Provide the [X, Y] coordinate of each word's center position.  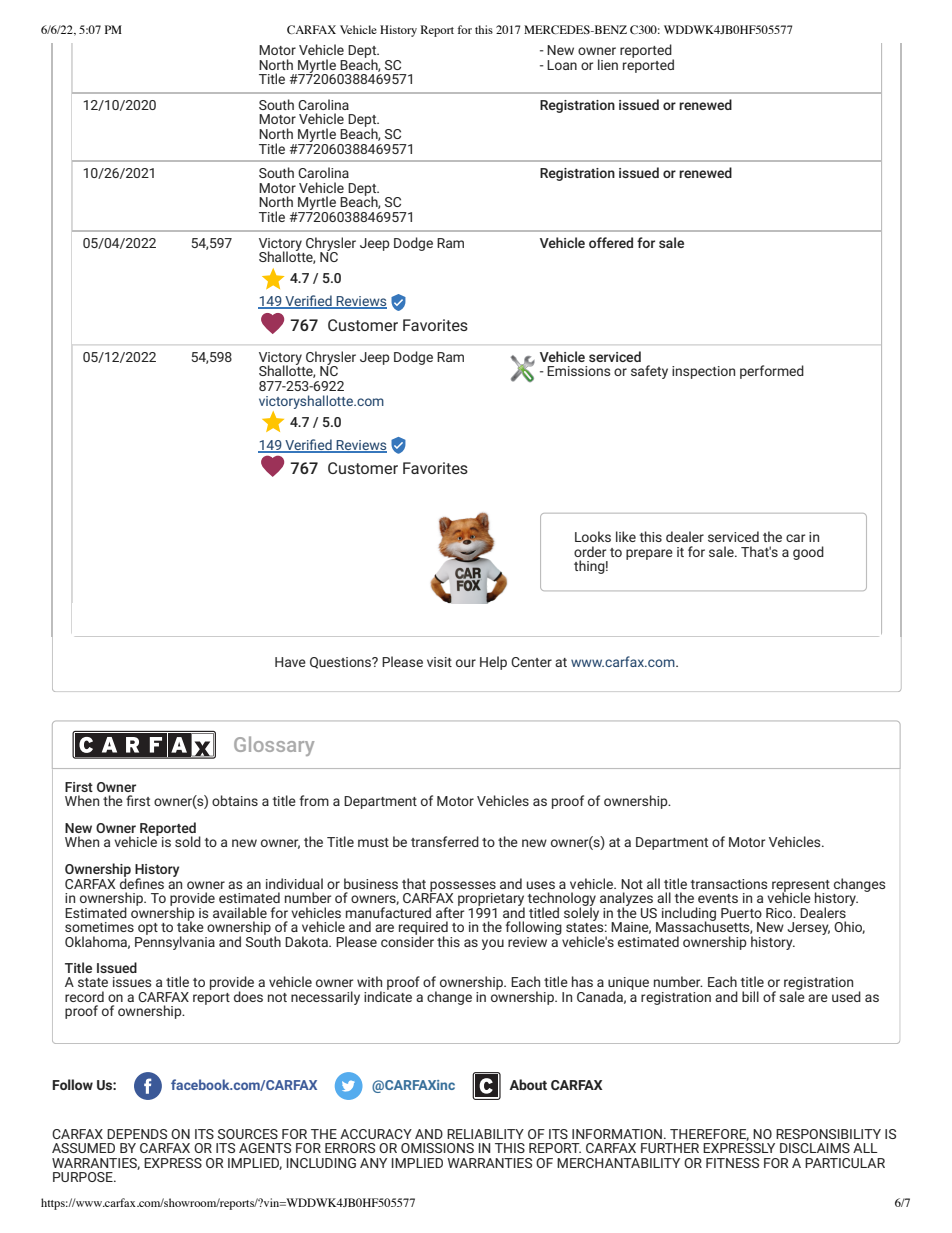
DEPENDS [137, 1134]
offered [611, 242]
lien [608, 64]
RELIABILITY [485, 1134]
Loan [562, 65]
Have [290, 662]
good [808, 553]
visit [439, 662]
